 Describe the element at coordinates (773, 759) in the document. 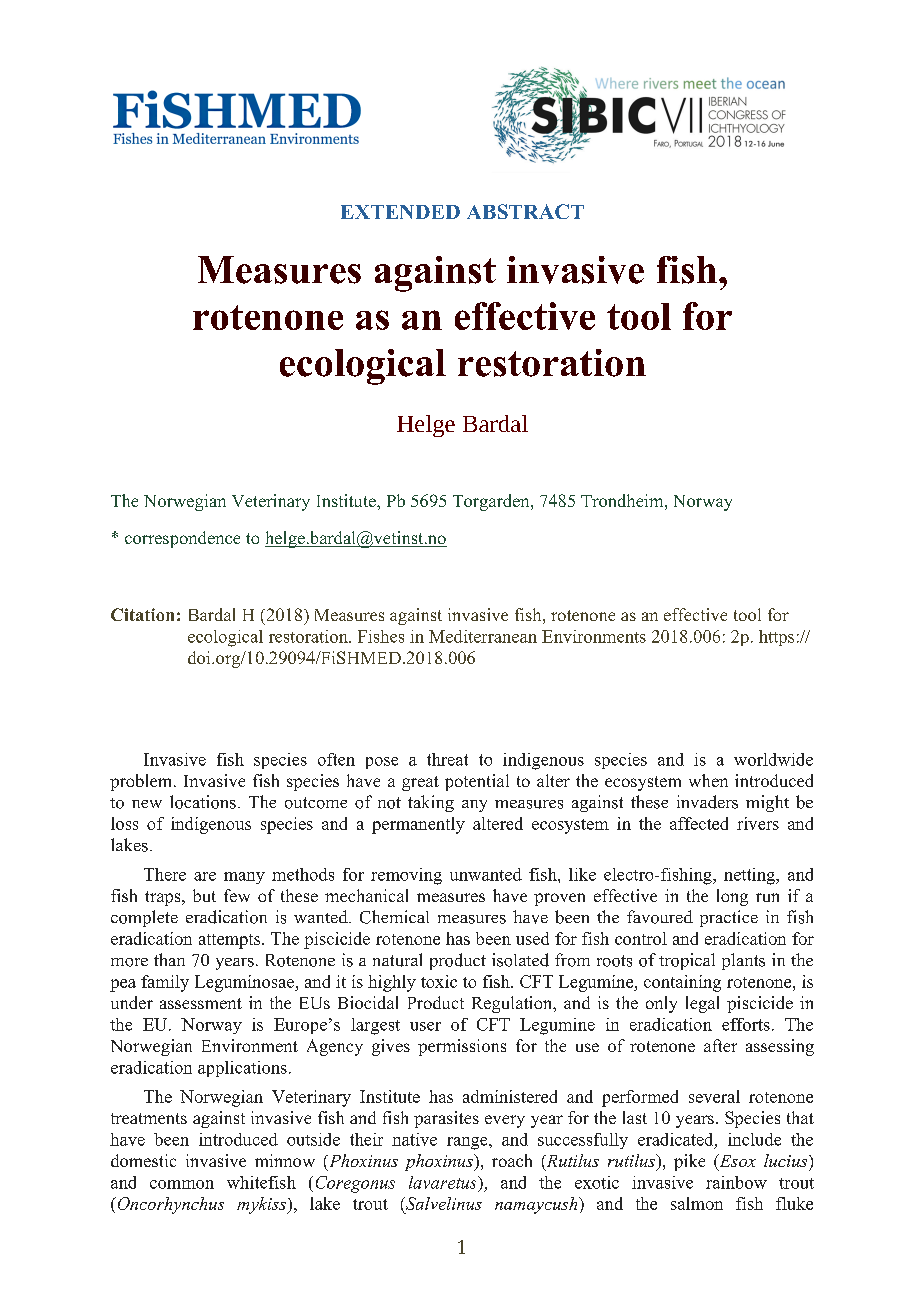

I see `worldwide` at that location.
